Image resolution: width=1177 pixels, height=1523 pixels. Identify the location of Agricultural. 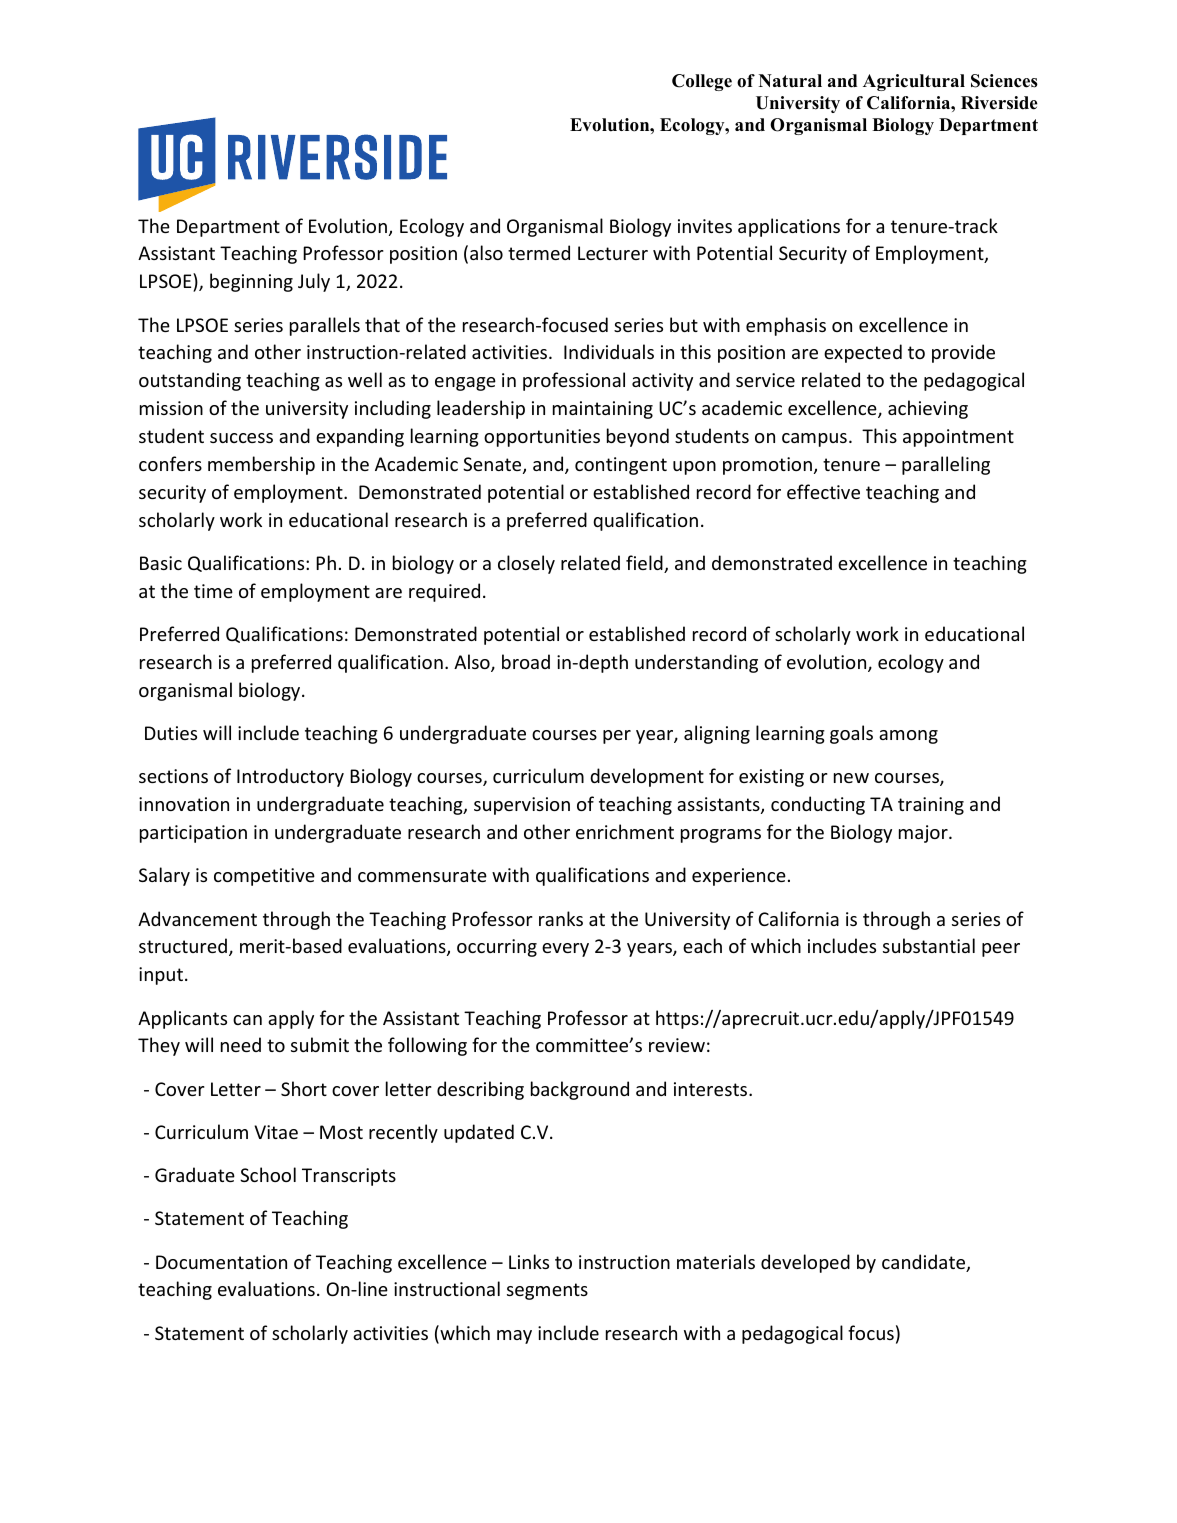
(914, 82).
